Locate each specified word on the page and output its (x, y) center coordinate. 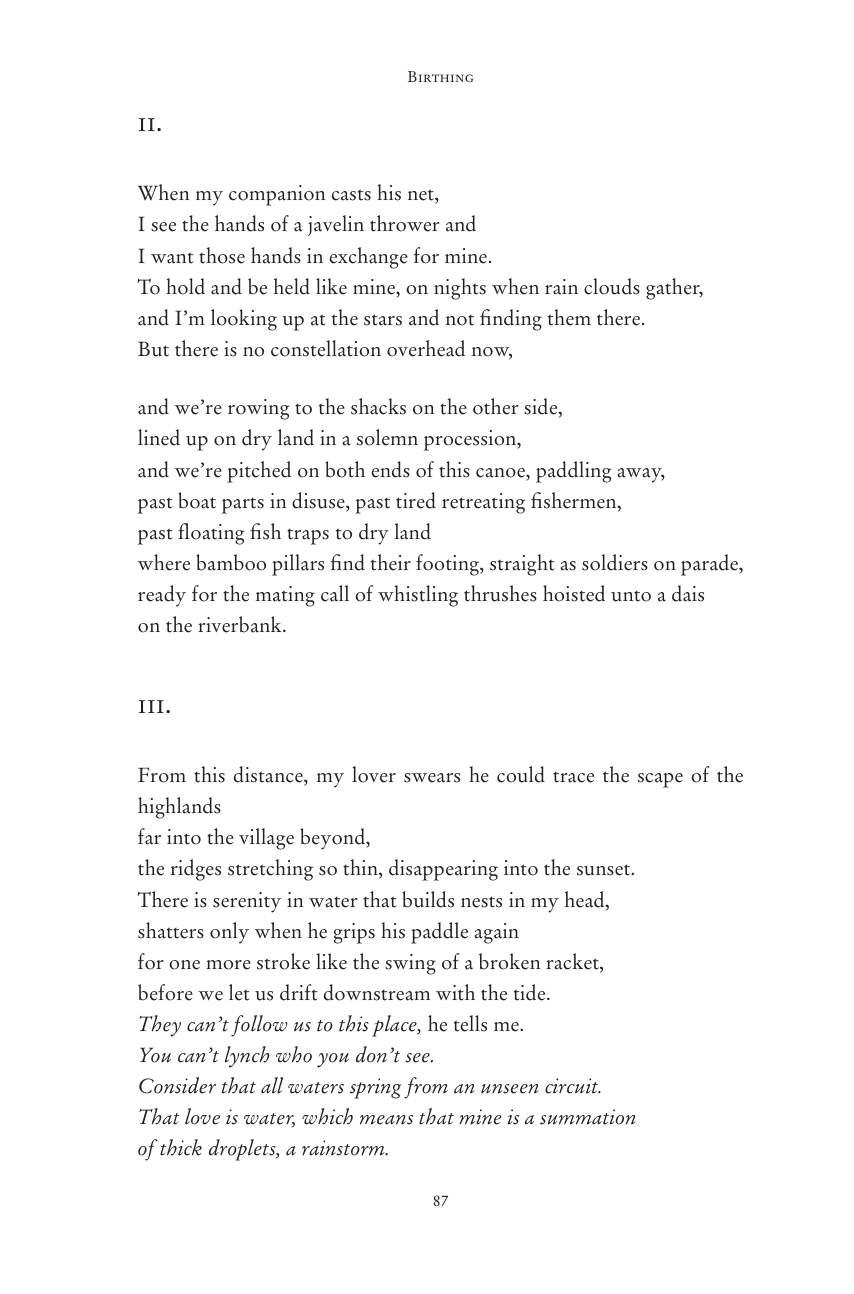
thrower (405, 223)
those (222, 255)
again (497, 933)
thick (181, 1147)
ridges (196, 870)
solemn (387, 437)
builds (428, 899)
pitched (259, 472)
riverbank (241, 624)
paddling (573, 472)
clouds (612, 286)
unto (631, 596)
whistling (418, 596)
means (386, 1120)
